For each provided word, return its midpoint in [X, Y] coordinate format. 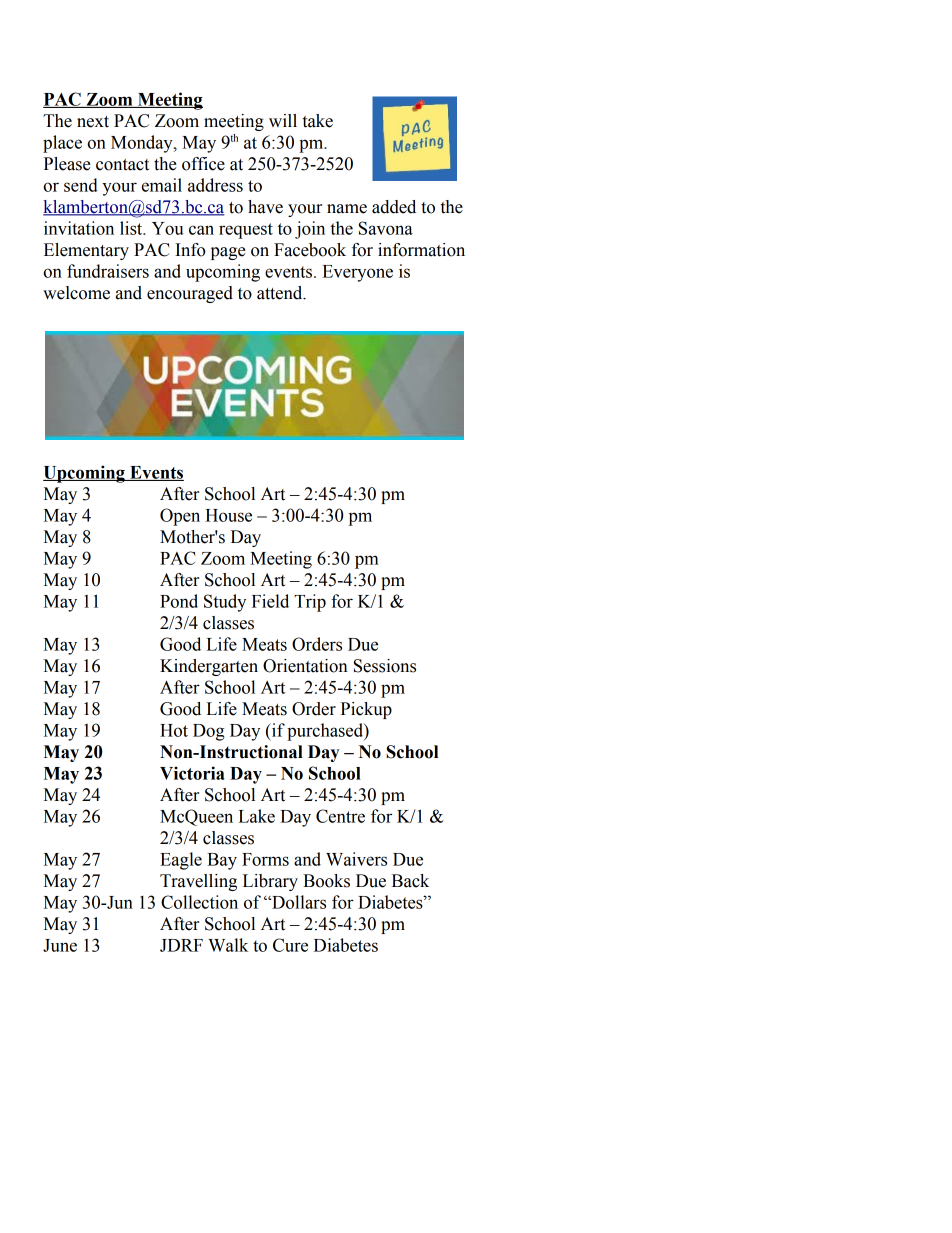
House [228, 515]
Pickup [366, 710]
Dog [208, 732]
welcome [76, 293]
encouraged [190, 294]
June [60, 945]
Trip [310, 603]
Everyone [357, 273]
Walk [228, 945]
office [203, 164]
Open [180, 517]
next [93, 122]
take [318, 121]
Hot [174, 730]
